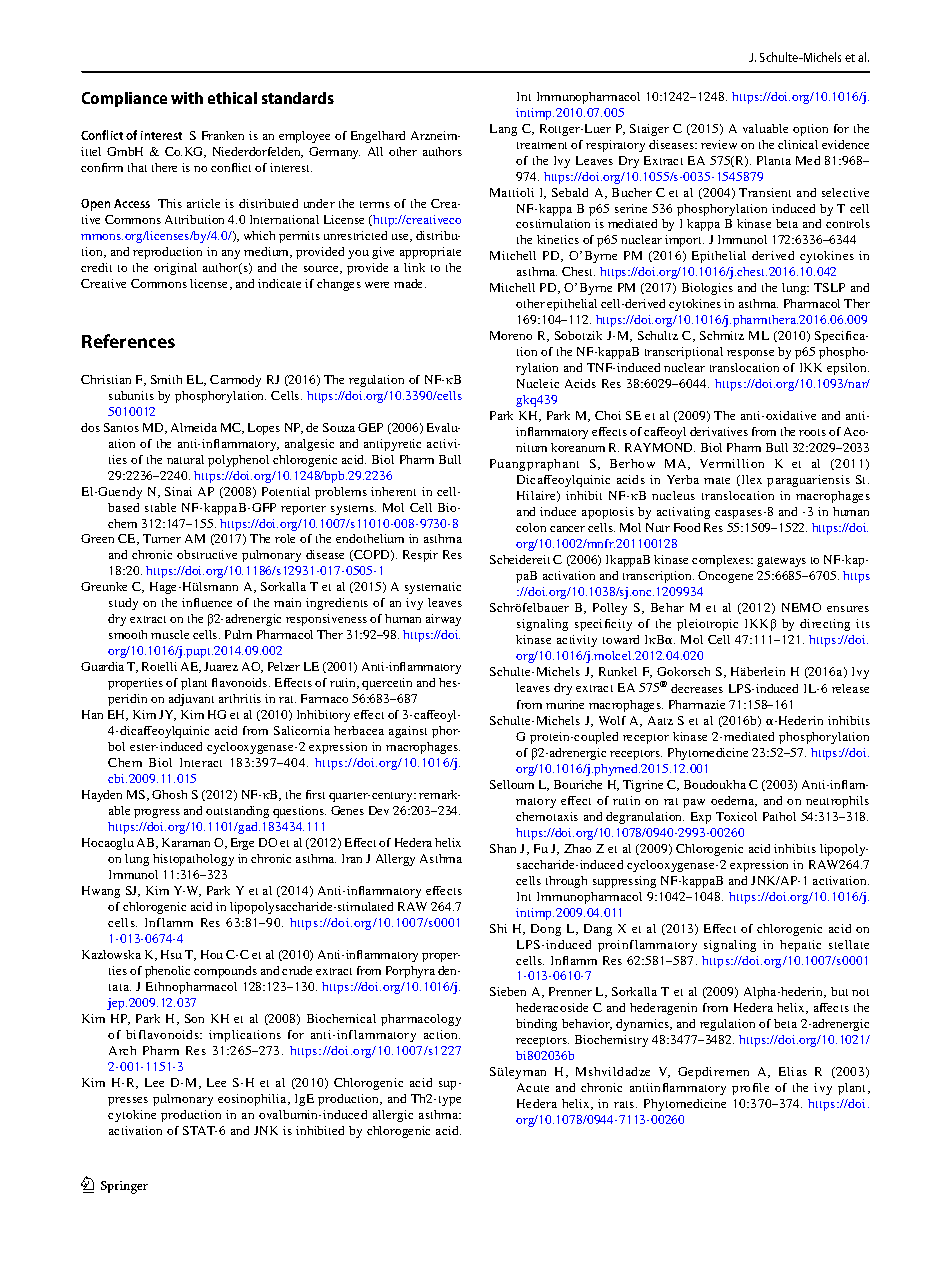 The width and height of the screenshot is (952, 1265). I want to click on response, so click(750, 354).
